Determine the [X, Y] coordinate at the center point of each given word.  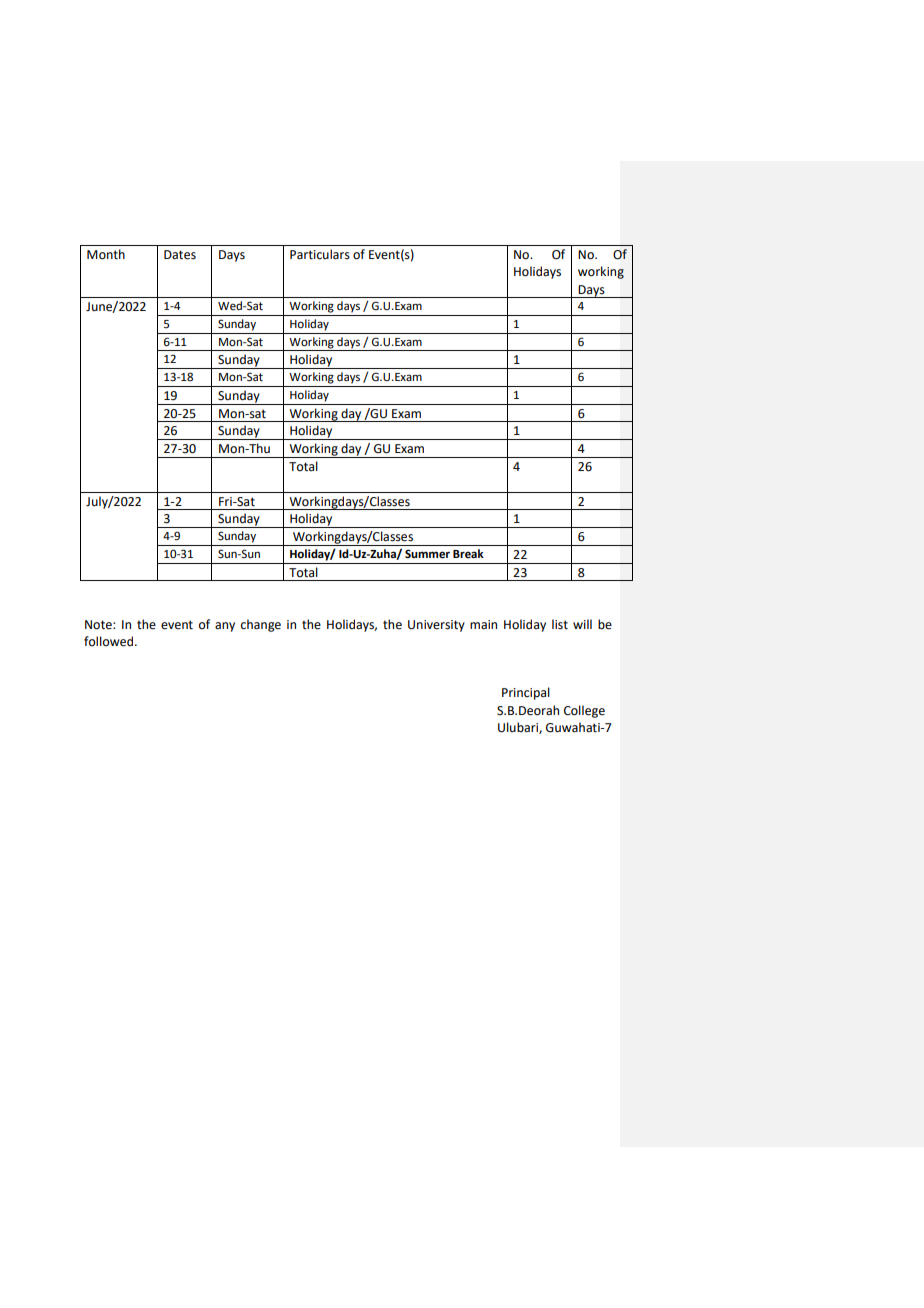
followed [110, 641]
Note [99, 625]
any [225, 627]
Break [468, 554]
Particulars [320, 254]
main [483, 624]
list [560, 624]
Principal [526, 693]
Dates [180, 255]
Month [106, 254]
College [584, 711]
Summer [427, 554]
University [436, 626]
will [582, 624]
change [261, 625]
